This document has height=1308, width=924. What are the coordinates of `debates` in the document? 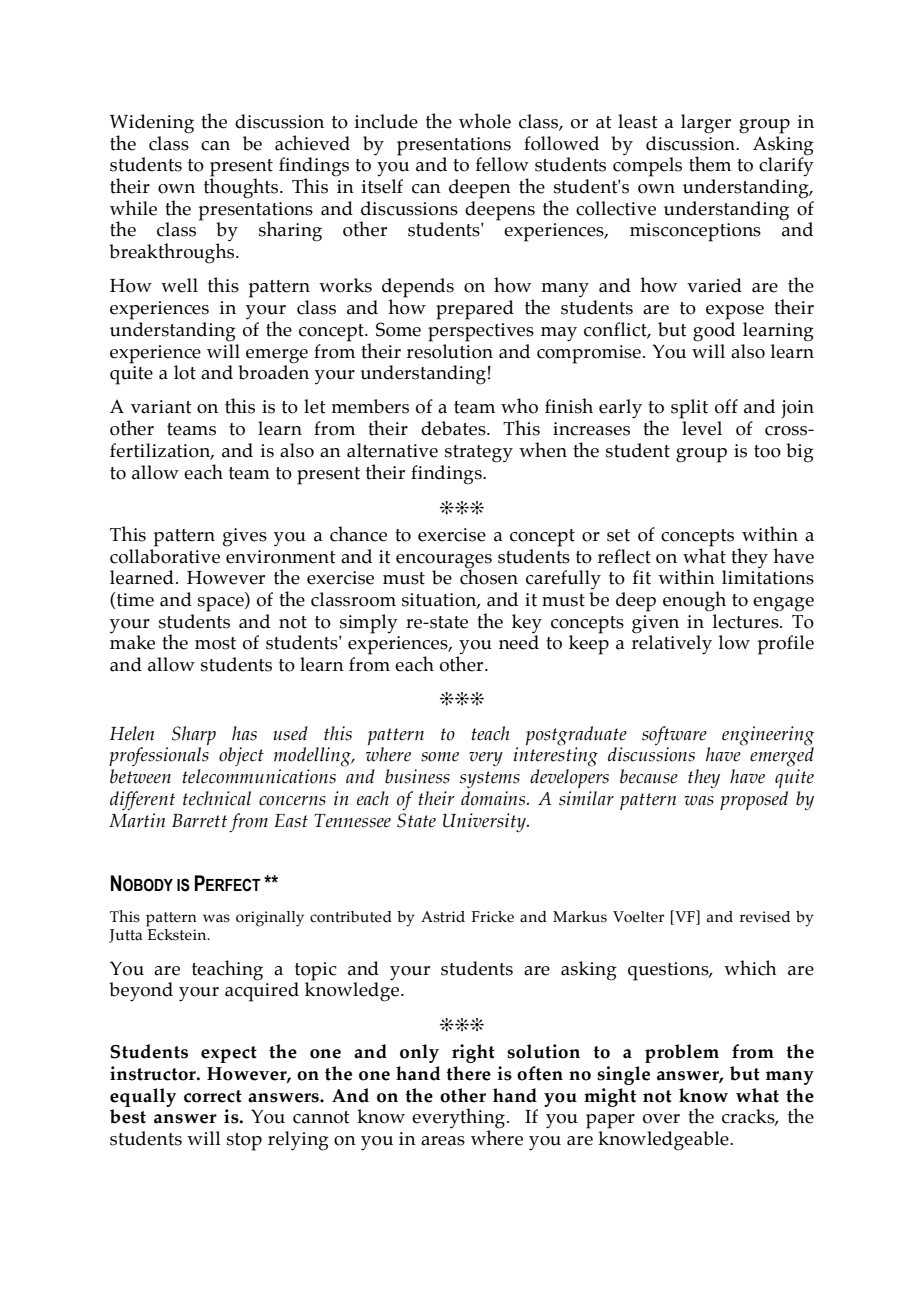 It's located at (454, 428).
